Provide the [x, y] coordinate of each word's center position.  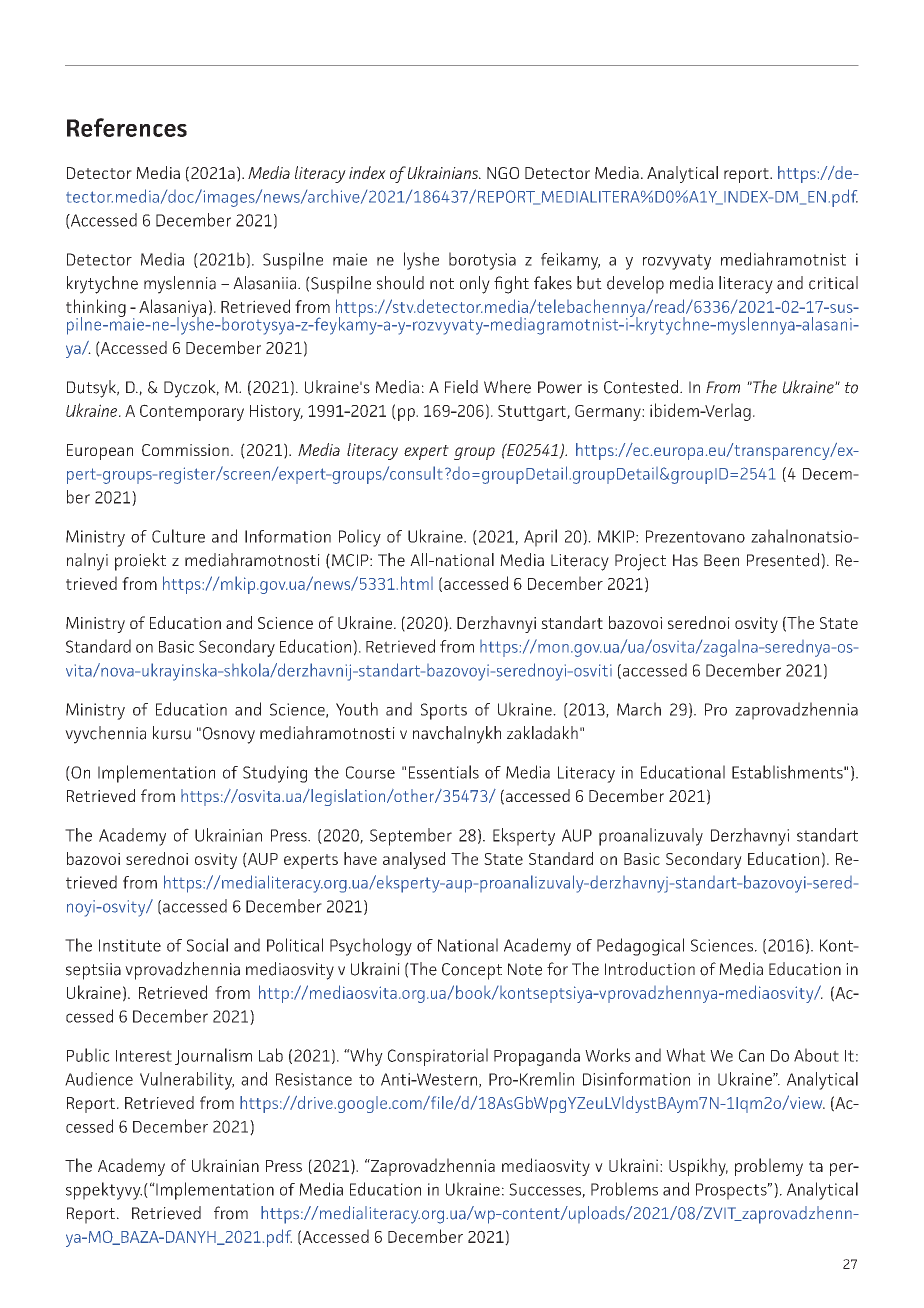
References [127, 127]
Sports [444, 711]
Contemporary [192, 412]
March [639, 709]
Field [461, 387]
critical [833, 283]
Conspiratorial [438, 1057]
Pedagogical [640, 947]
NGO [503, 173]
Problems [624, 1189]
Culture [178, 536]
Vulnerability [187, 1081]
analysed [414, 860]
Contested [641, 387]
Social [207, 945]
